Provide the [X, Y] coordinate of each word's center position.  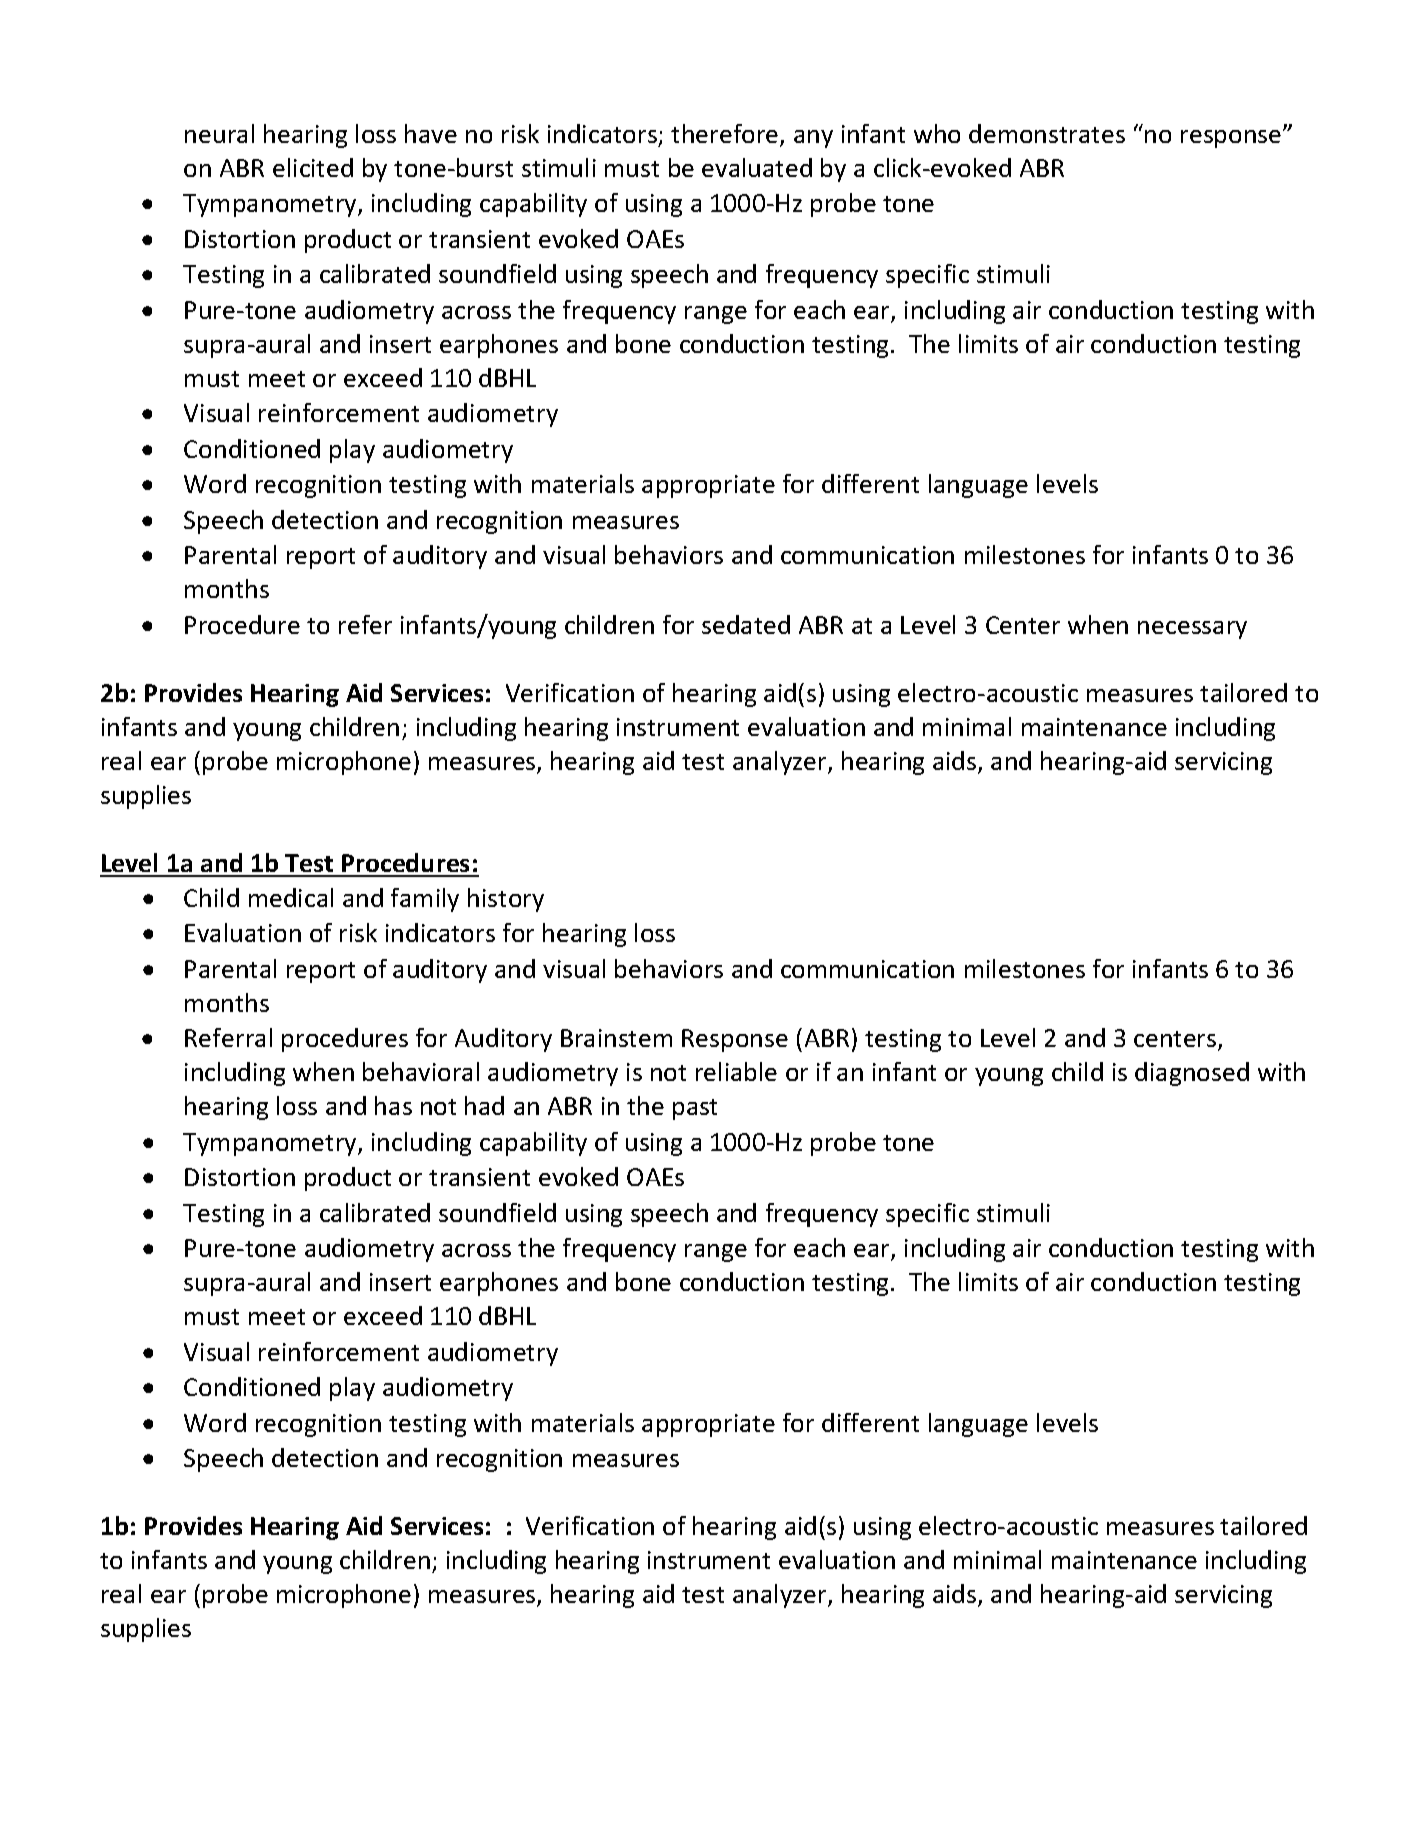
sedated [746, 624]
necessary [1192, 630]
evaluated [757, 167]
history [506, 900]
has [393, 1105]
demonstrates [1047, 133]
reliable [736, 1071]
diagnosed [1192, 1074]
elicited [313, 167]
